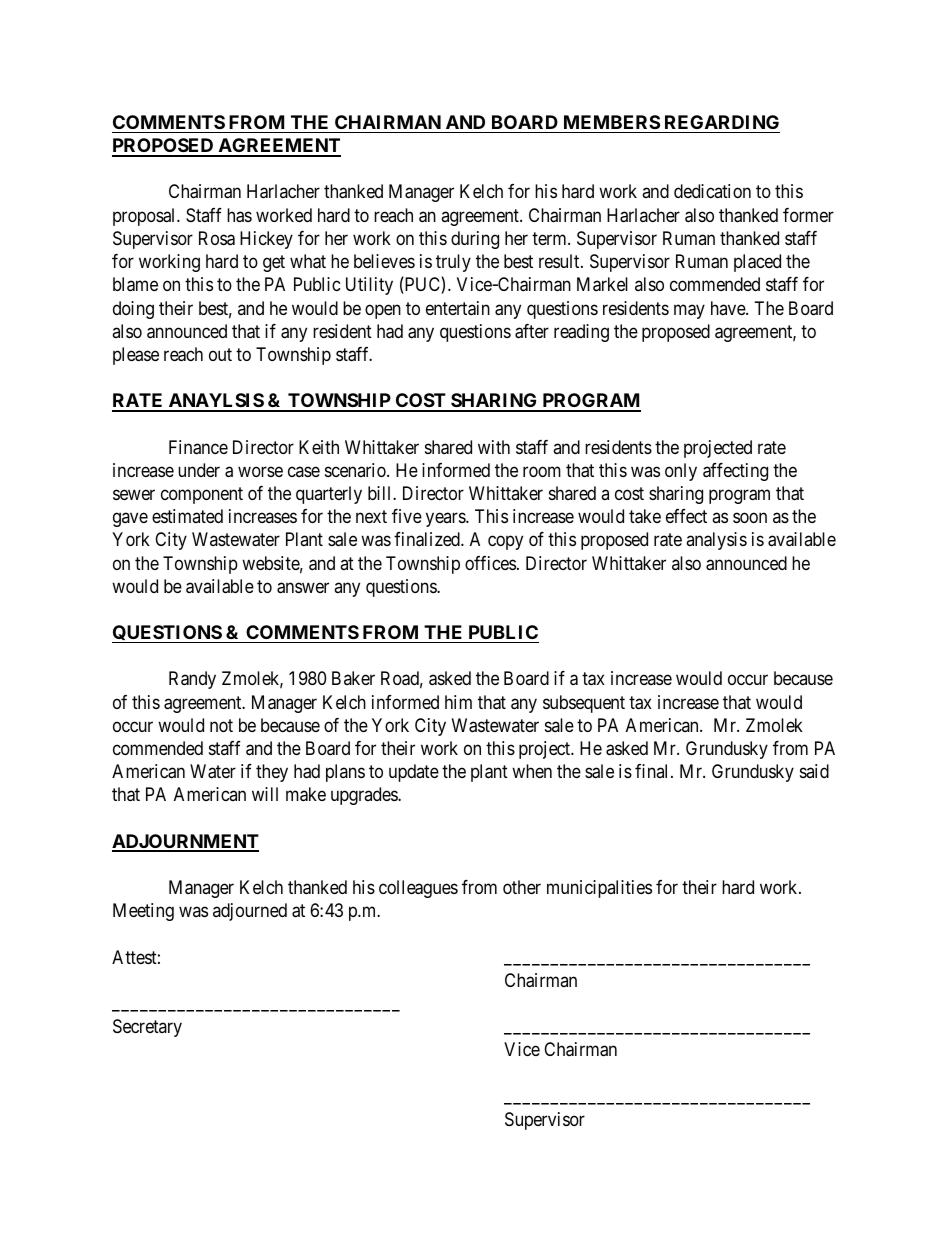 Image resolution: width=952 pixels, height=1233 pixels. I want to click on during, so click(475, 240).
